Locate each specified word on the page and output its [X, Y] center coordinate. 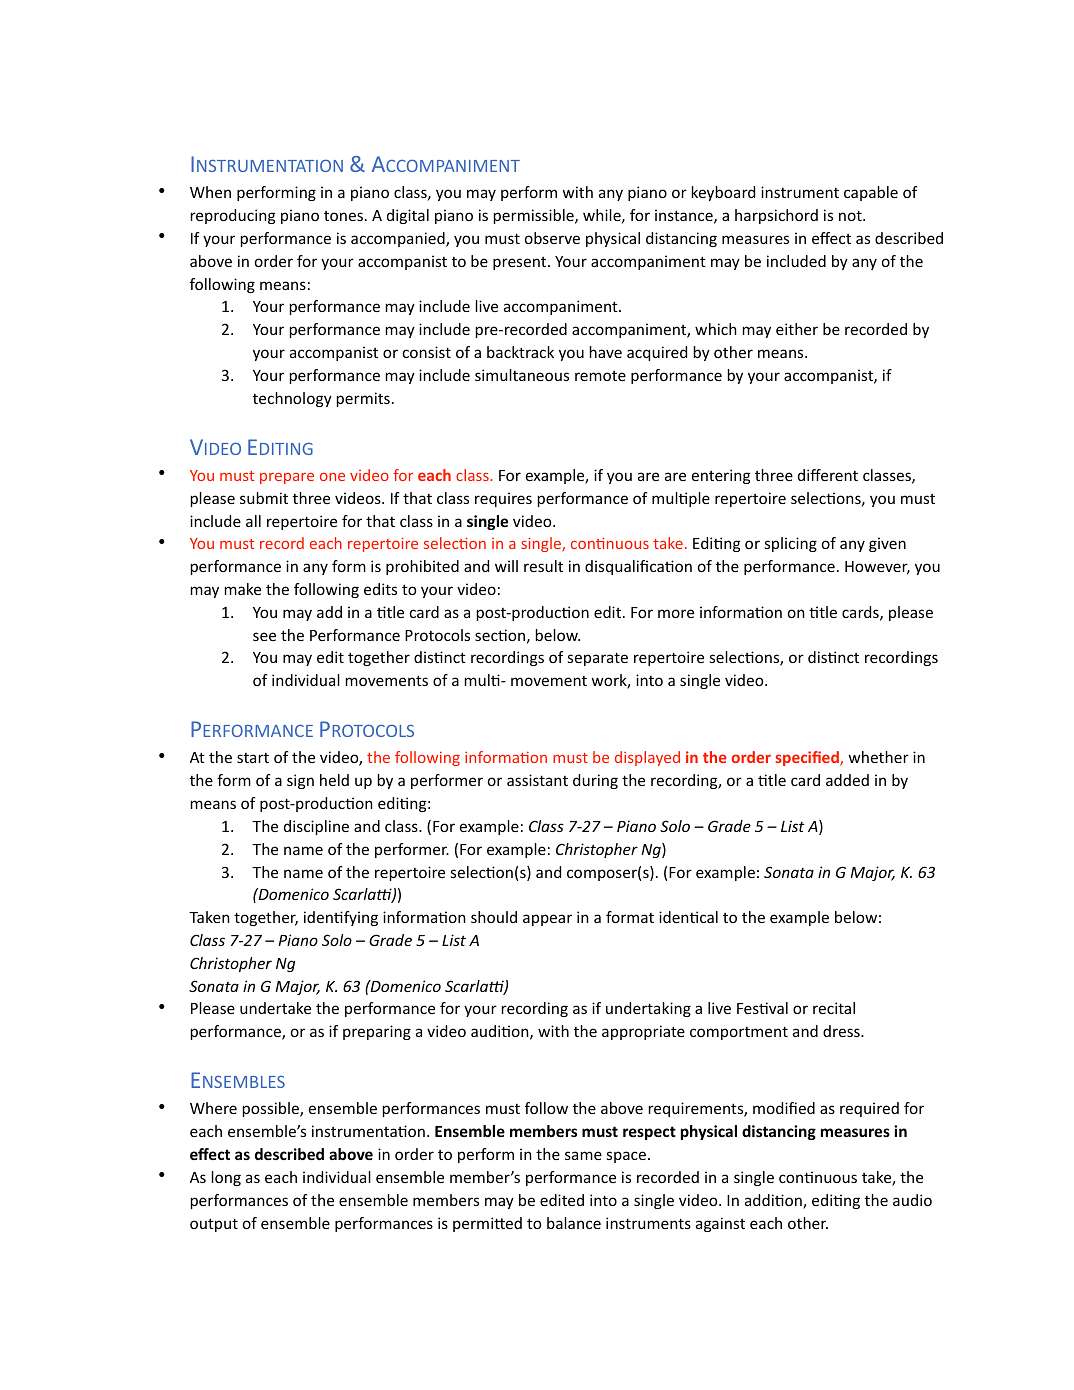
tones [343, 216]
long [226, 1178]
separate [598, 659]
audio [912, 1200]
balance [574, 1223]
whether [879, 757]
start [253, 758]
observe [552, 238]
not [851, 215]
